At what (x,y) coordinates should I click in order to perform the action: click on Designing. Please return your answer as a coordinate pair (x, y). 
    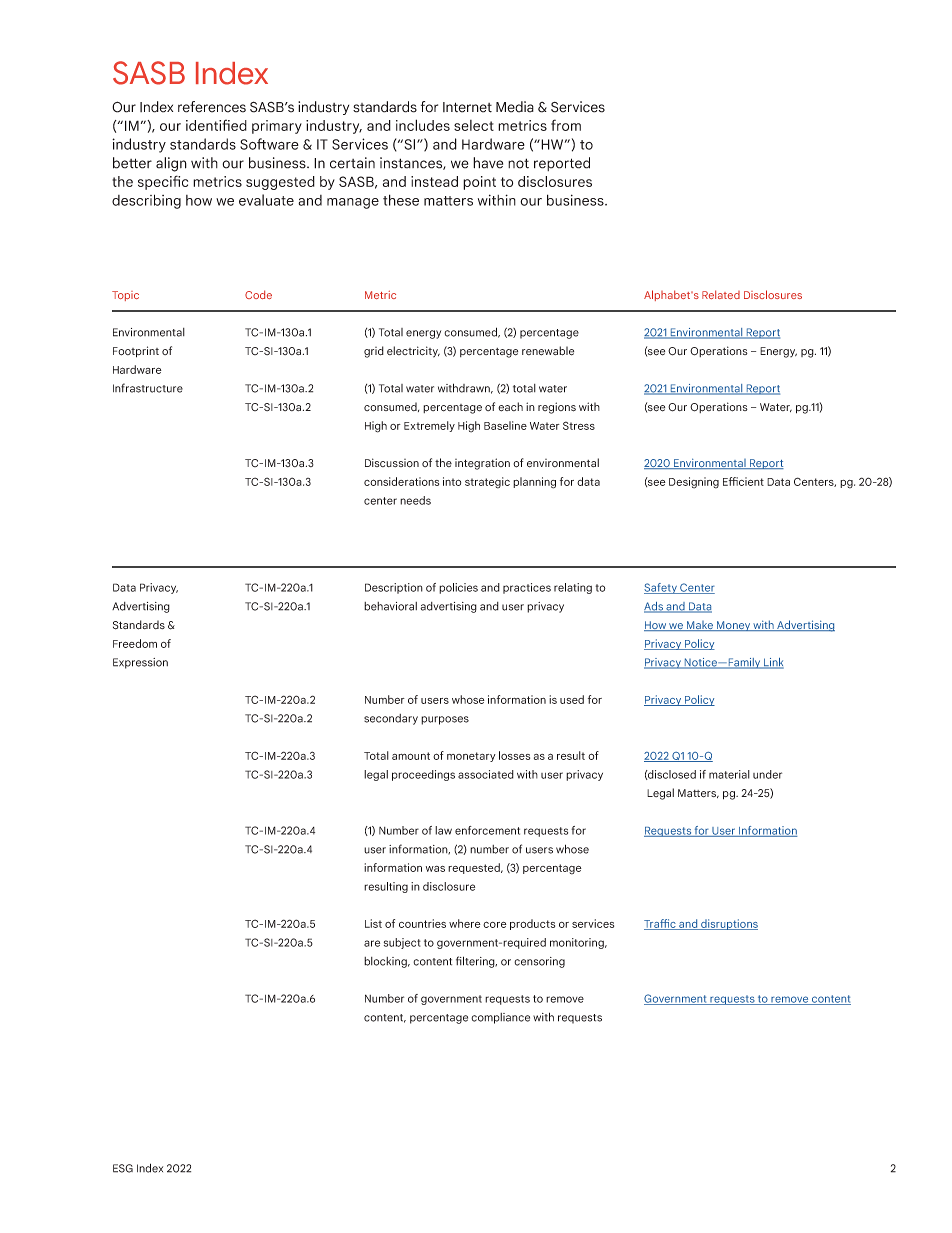
    Looking at the image, I should click on (694, 483).
